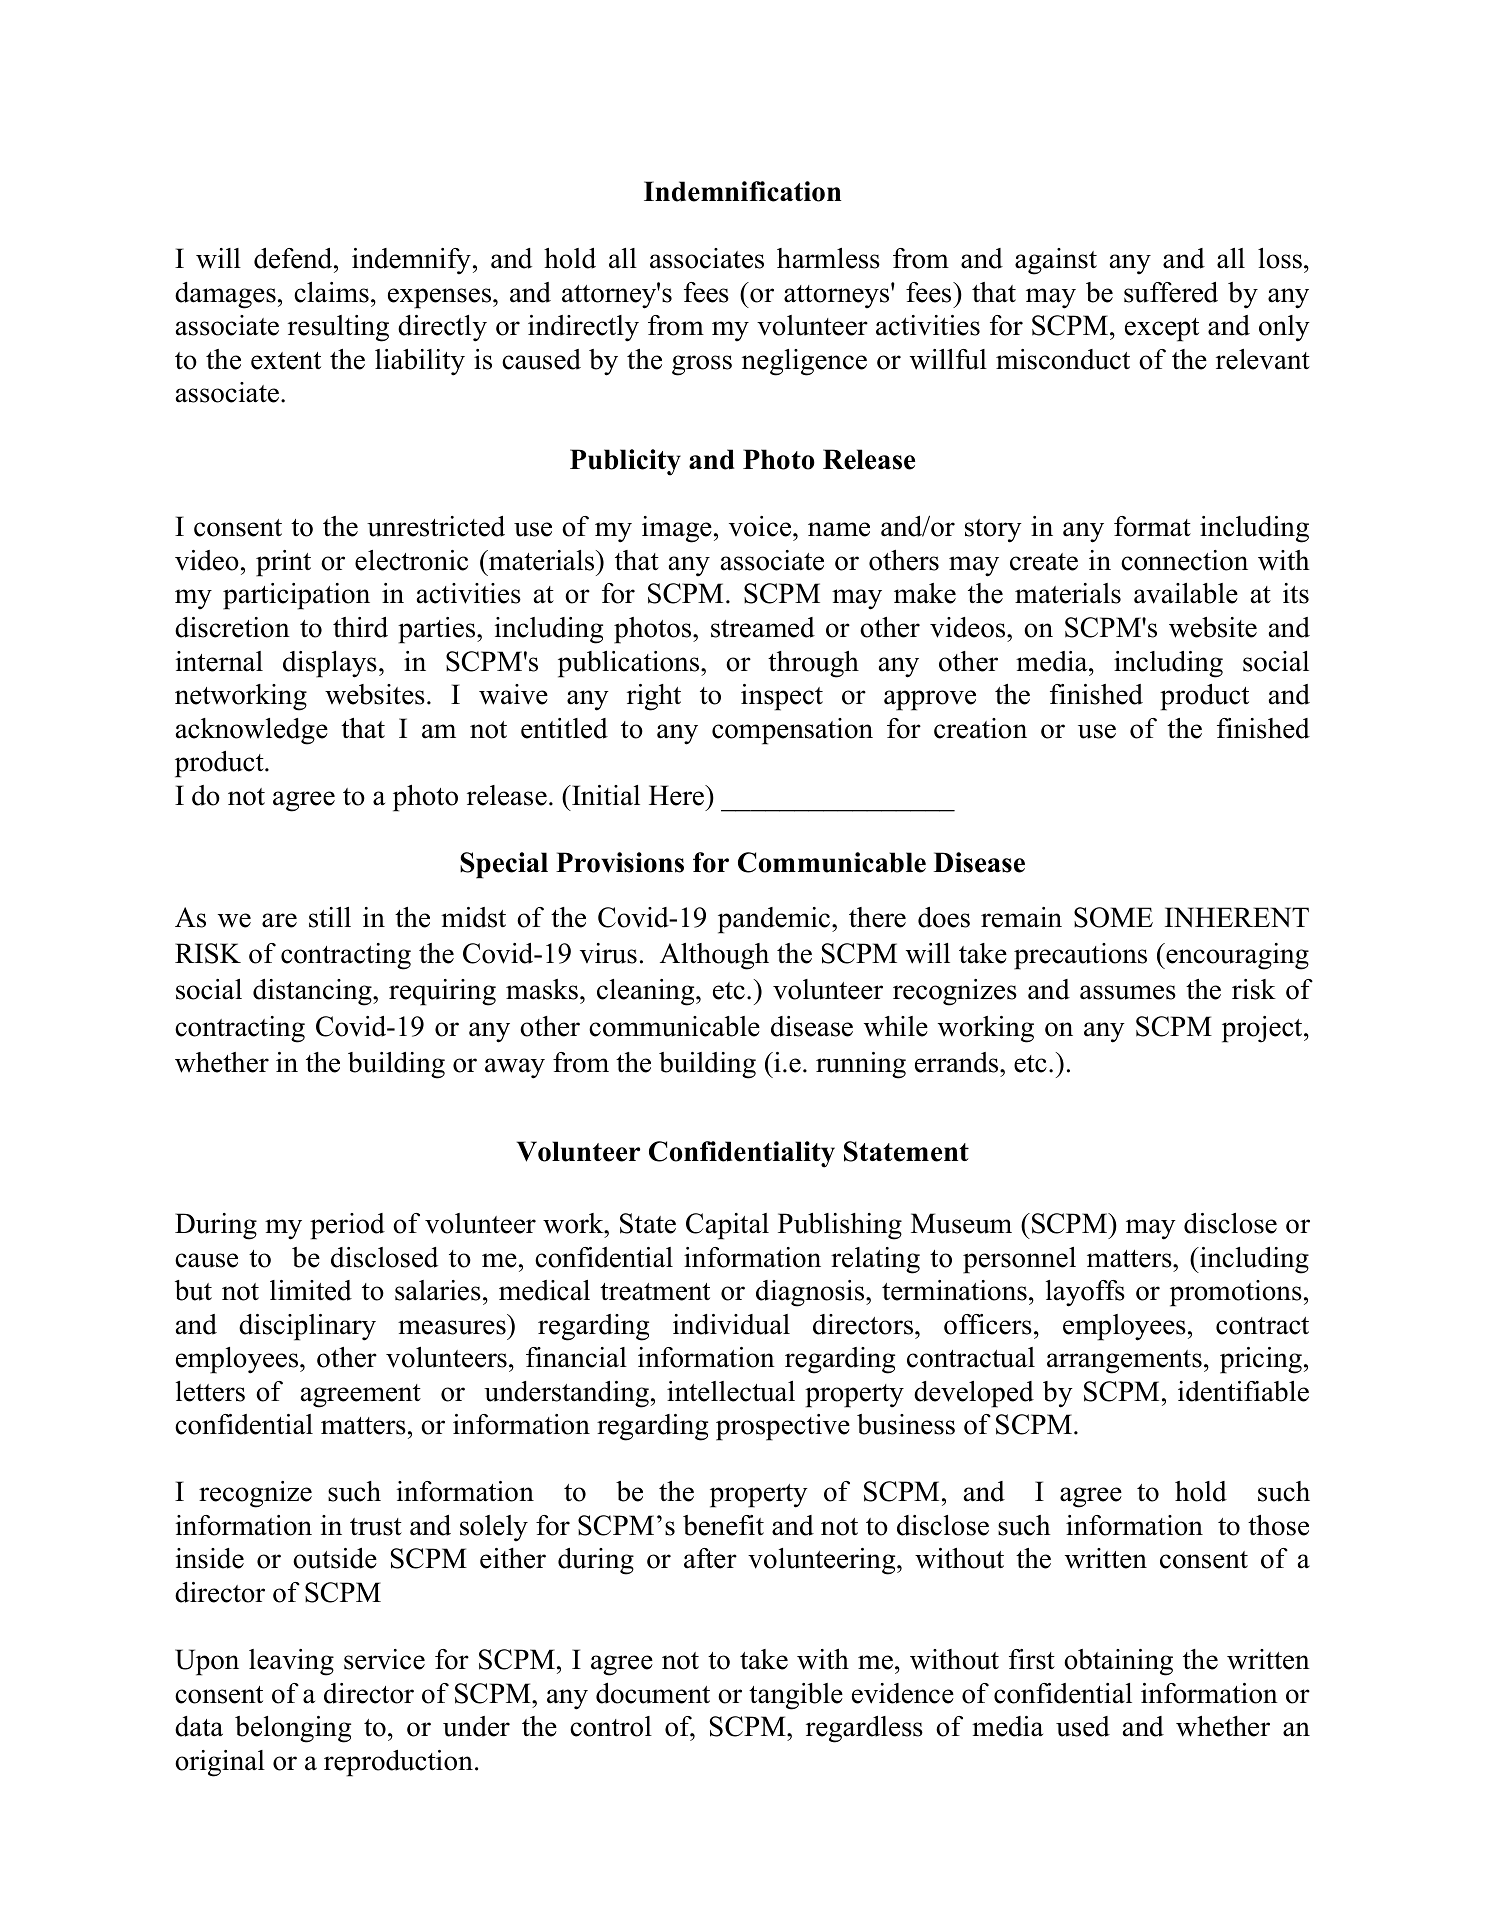  What do you see at coordinates (347, 1226) in the page?
I see `period` at bounding box center [347, 1226].
